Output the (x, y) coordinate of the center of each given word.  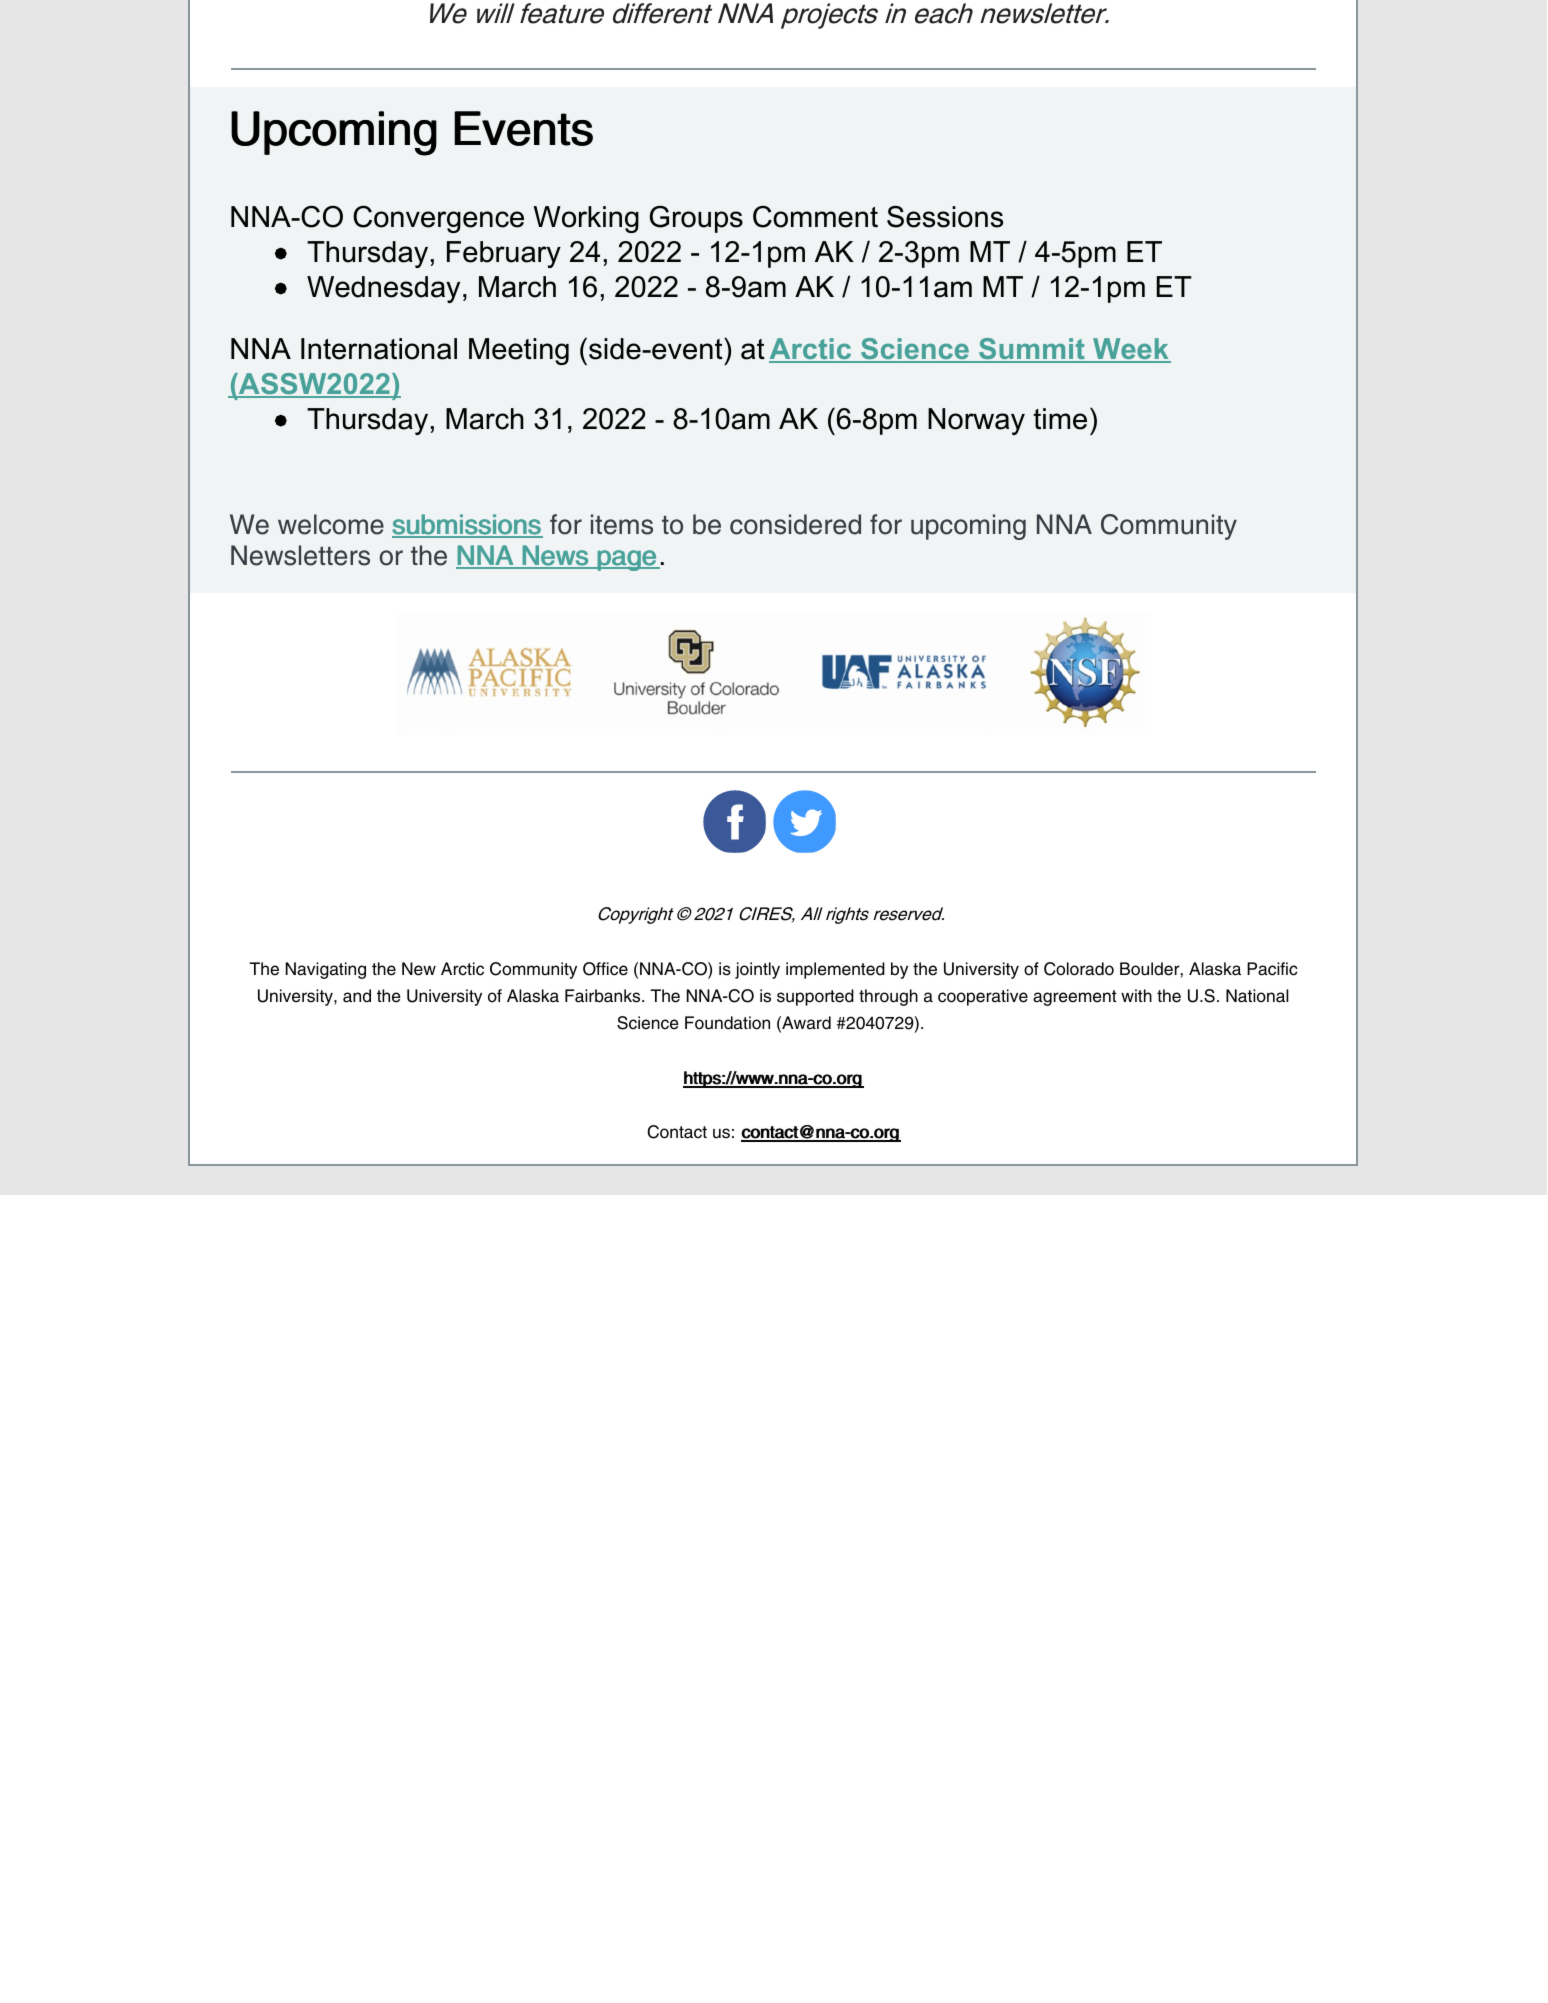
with (1136, 995)
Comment (815, 217)
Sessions (945, 217)
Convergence (438, 219)
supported (815, 997)
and (357, 996)
